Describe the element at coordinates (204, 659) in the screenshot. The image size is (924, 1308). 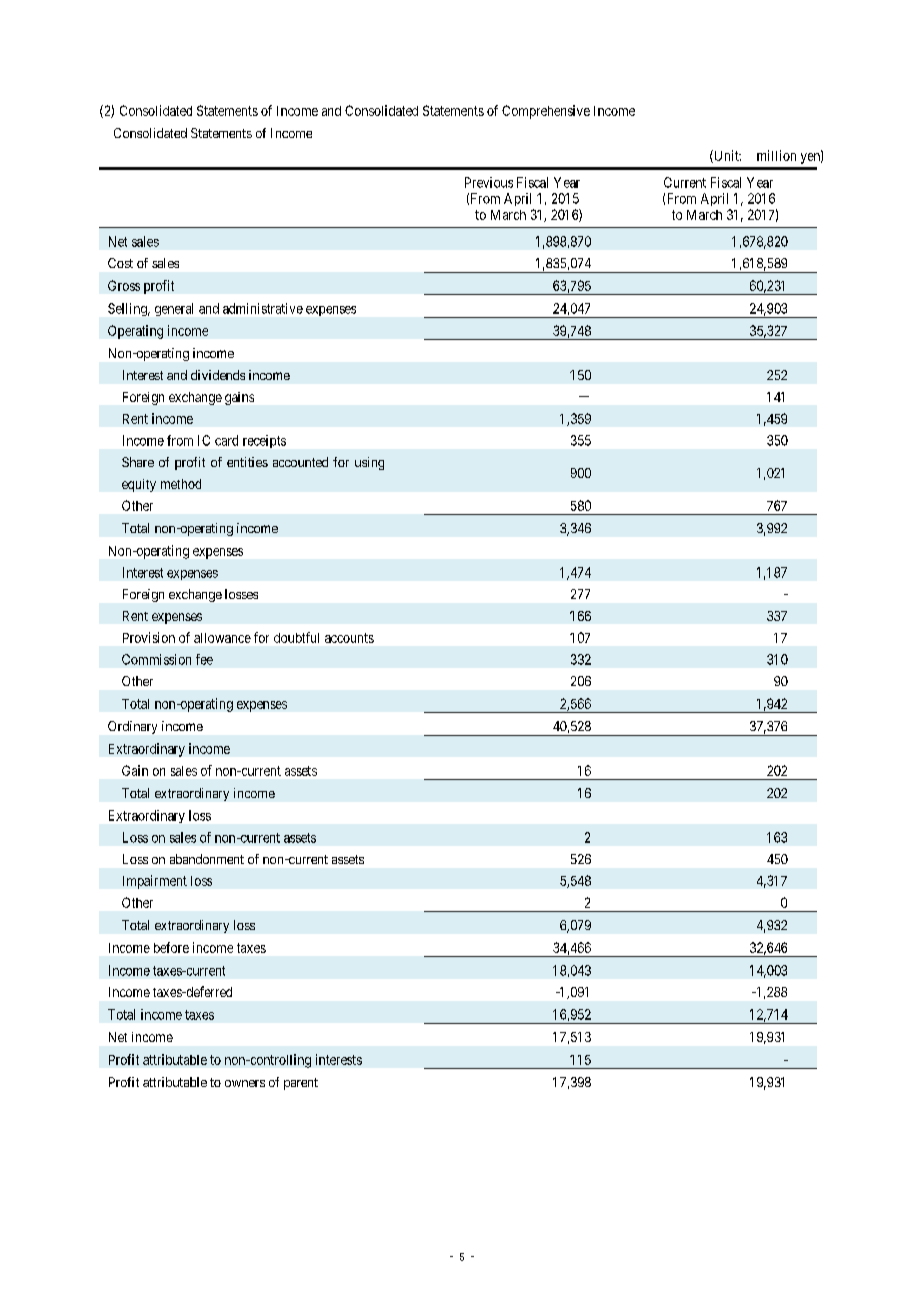
I see `fee` at that location.
